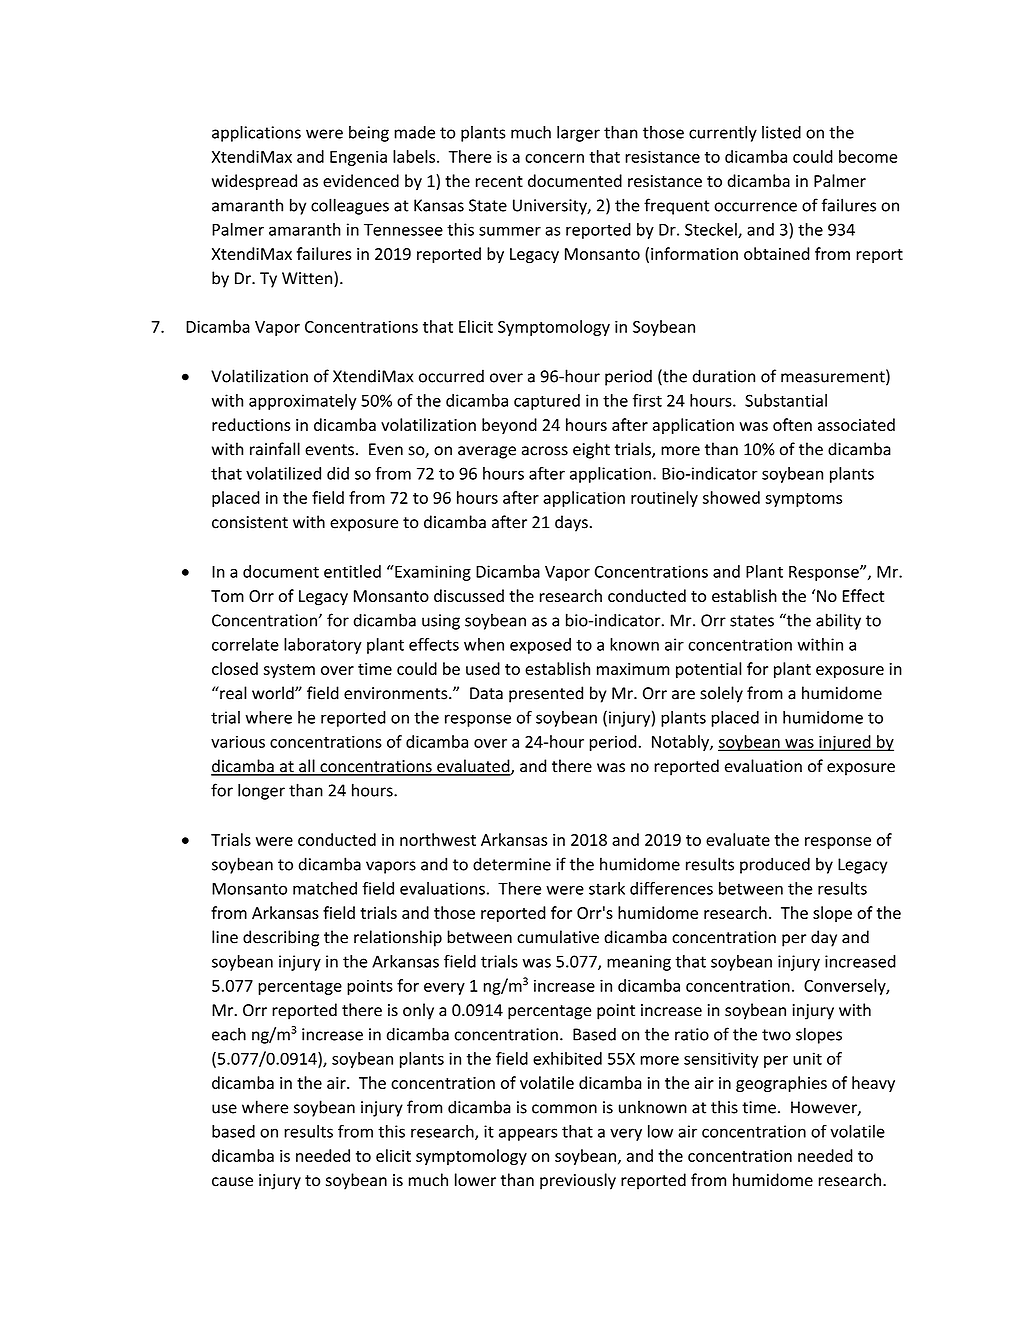 This screenshot has width=1026, height=1328. I want to click on widespread, so click(254, 182).
